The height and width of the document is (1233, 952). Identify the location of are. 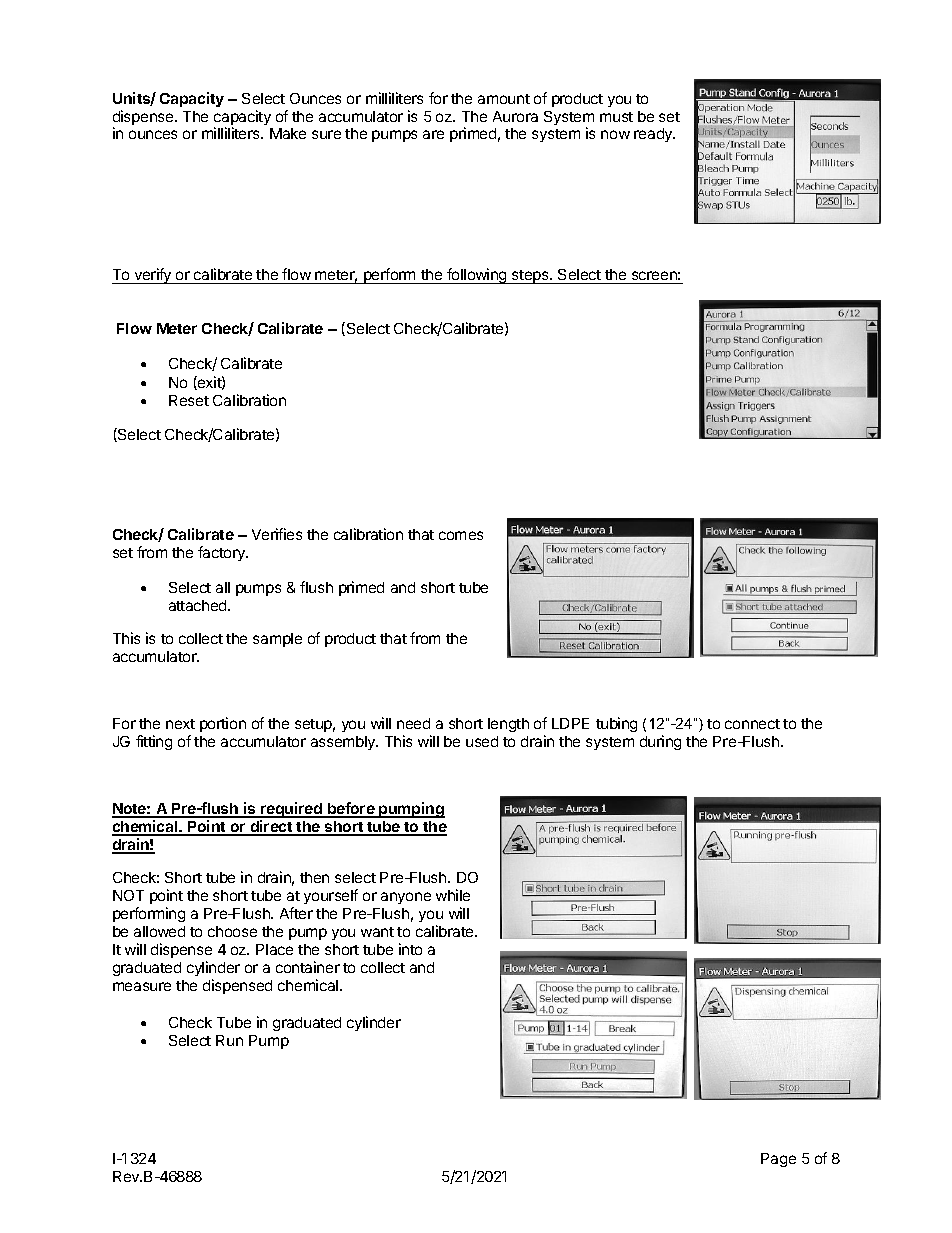
(433, 134).
